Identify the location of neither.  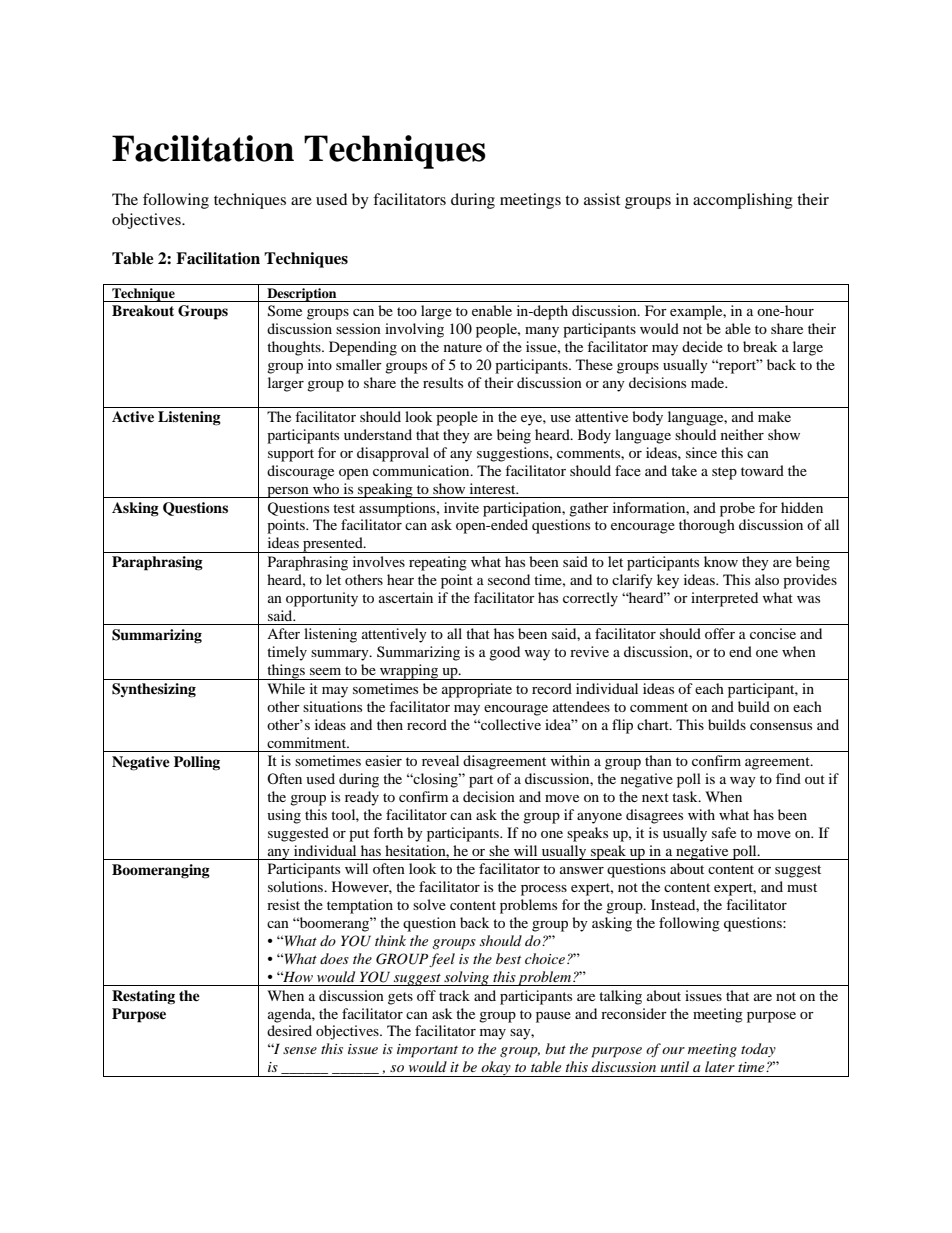
(742, 434).
